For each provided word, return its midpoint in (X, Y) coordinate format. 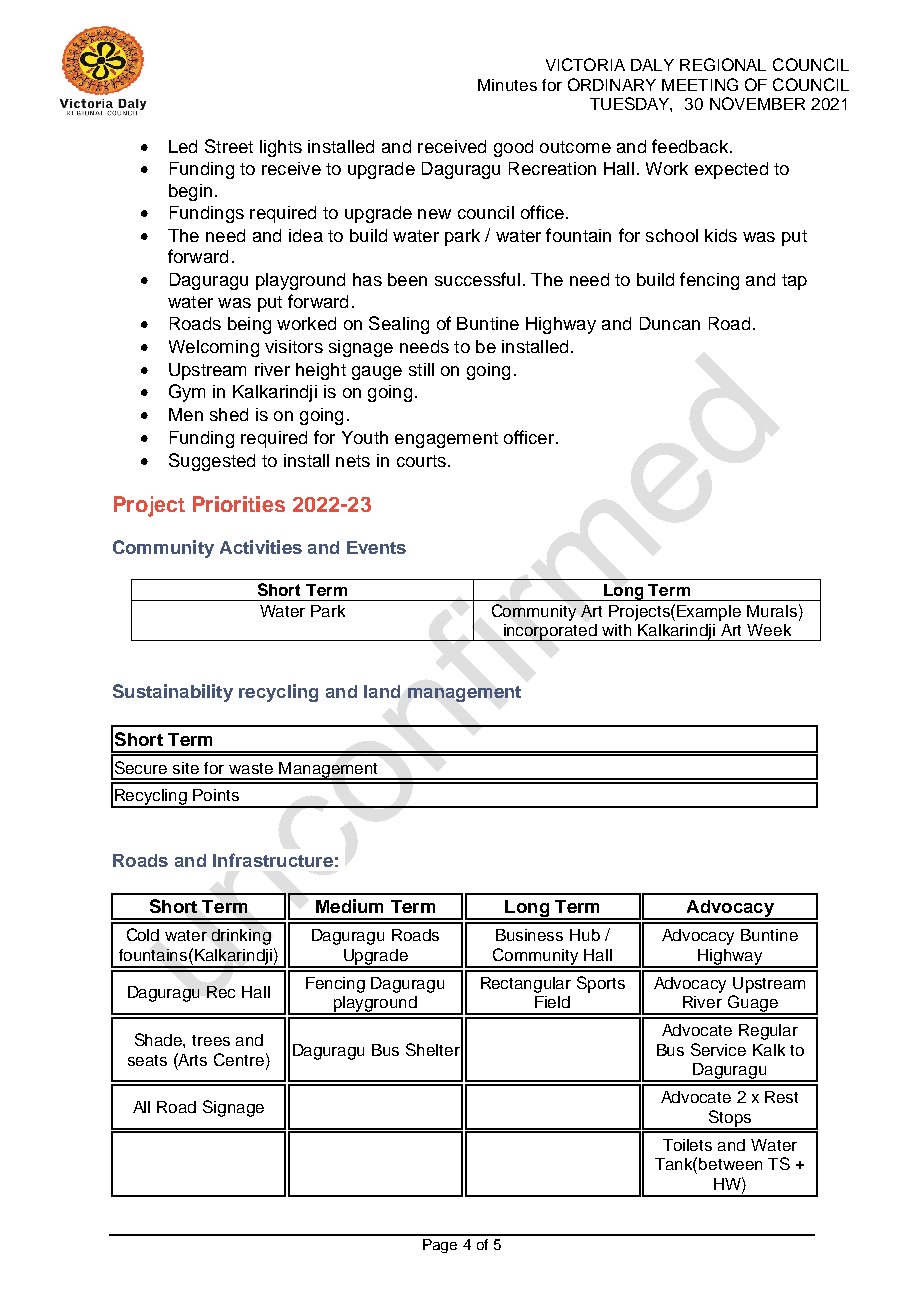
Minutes (507, 85)
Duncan (670, 323)
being (249, 325)
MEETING (700, 84)
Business (529, 935)
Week (769, 630)
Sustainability (173, 693)
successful (477, 279)
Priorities (239, 504)
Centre (240, 1059)
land (382, 691)
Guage (752, 1005)
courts (421, 461)
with (616, 630)
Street (229, 146)
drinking (241, 937)
